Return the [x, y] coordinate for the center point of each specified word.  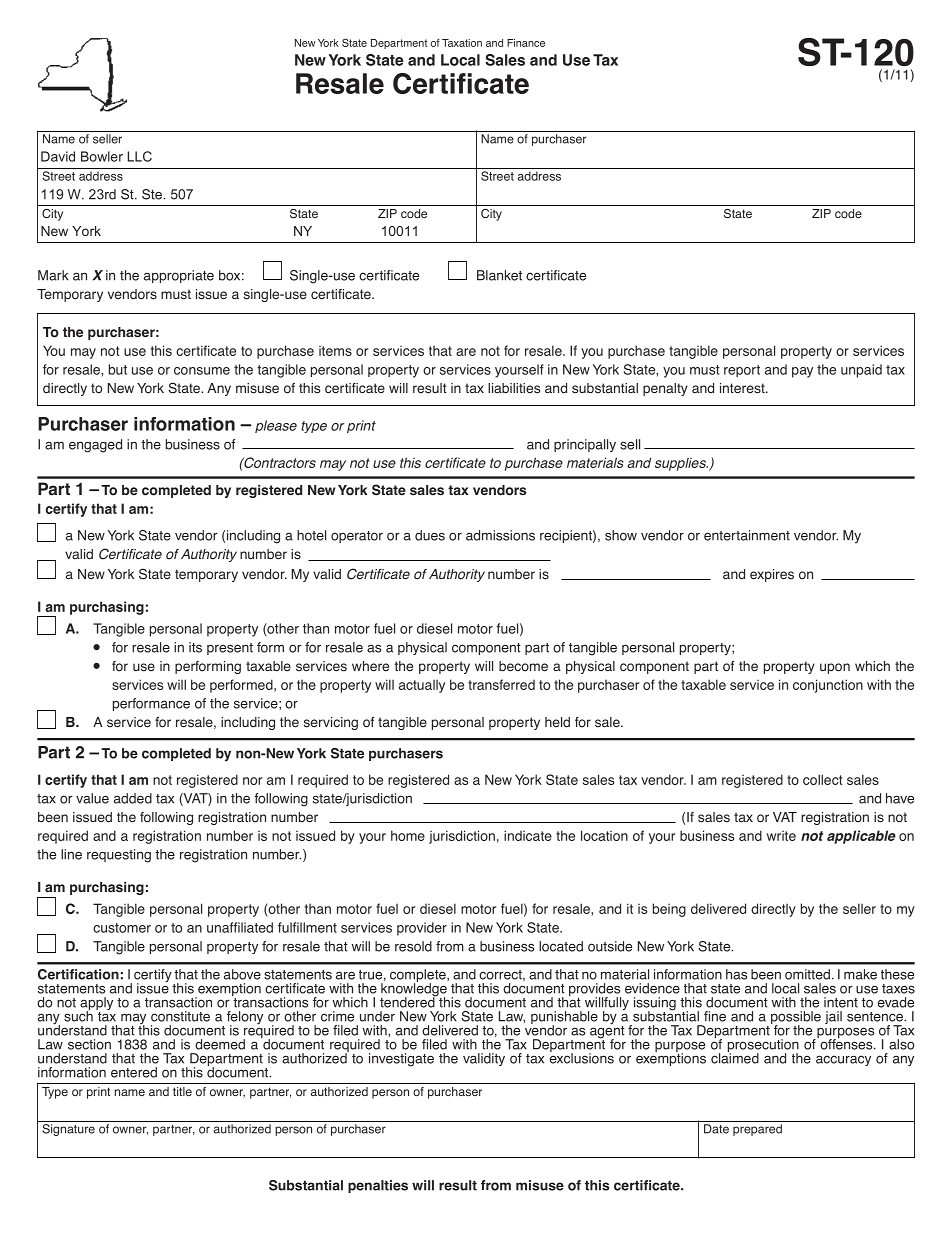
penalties [378, 1186]
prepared [757, 1130]
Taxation [462, 43]
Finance [526, 43]
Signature [68, 1130]
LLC [139, 156]
